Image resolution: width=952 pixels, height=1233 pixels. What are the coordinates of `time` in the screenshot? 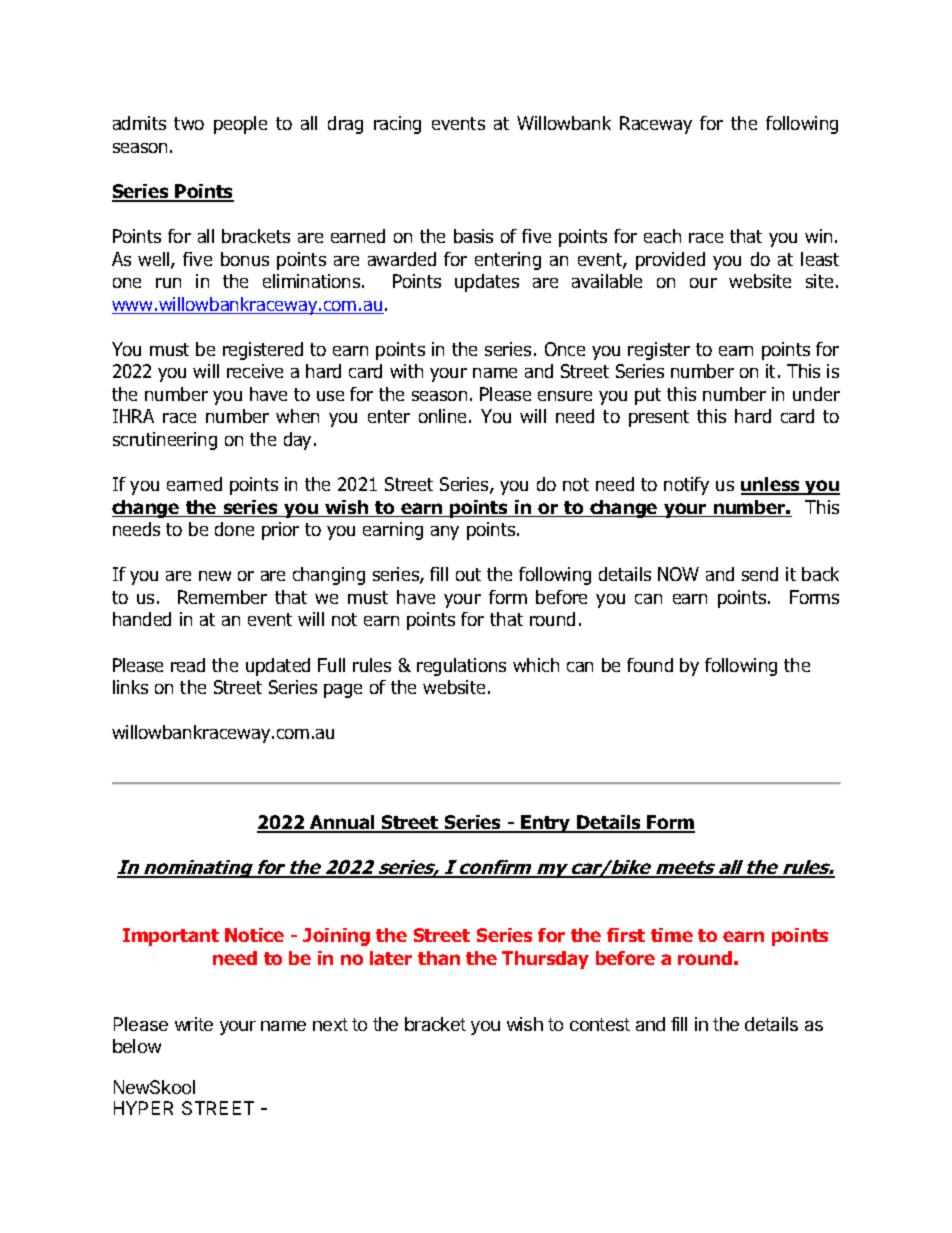 It's located at (672, 935).
